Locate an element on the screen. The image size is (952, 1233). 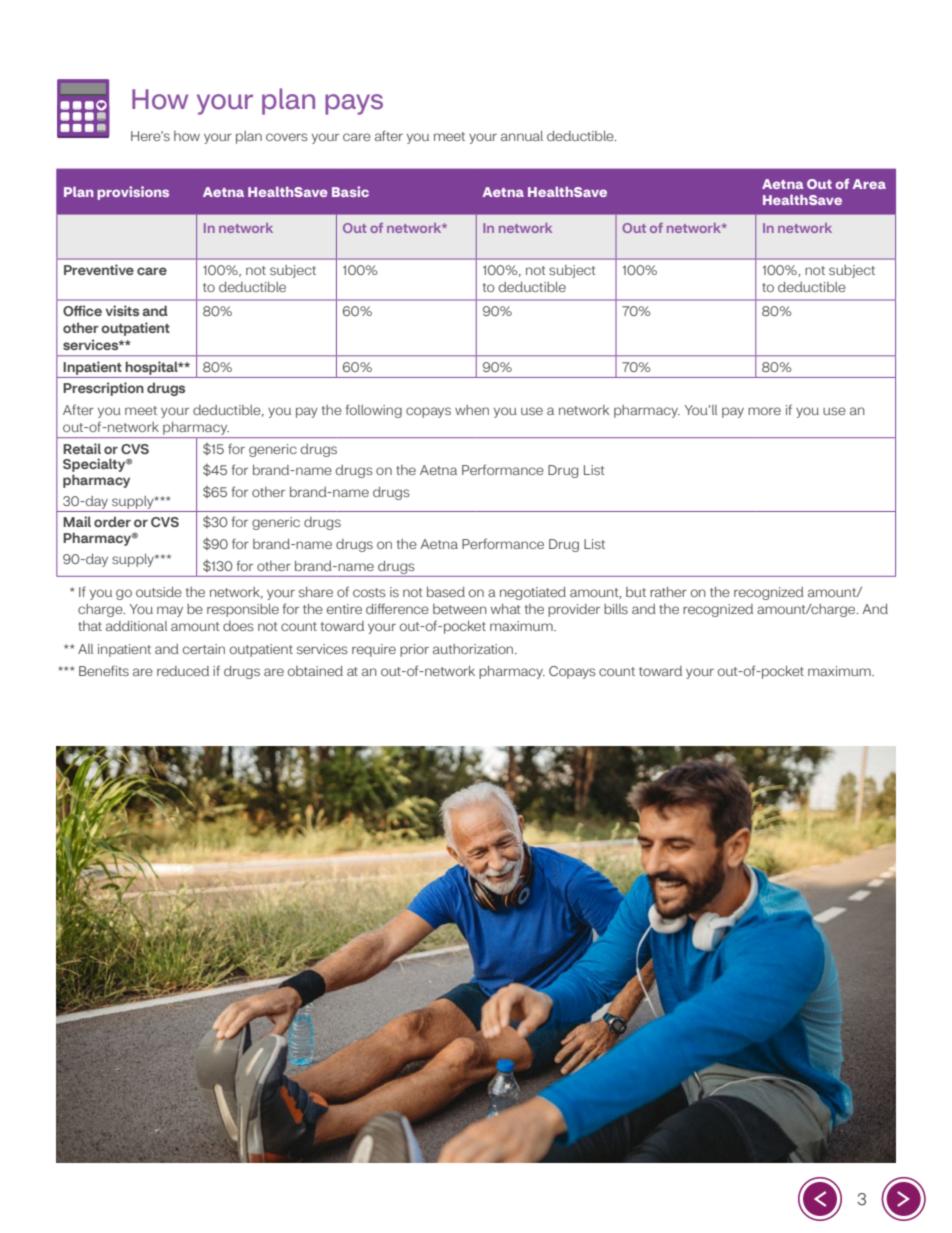
certain is located at coordinates (204, 649).
